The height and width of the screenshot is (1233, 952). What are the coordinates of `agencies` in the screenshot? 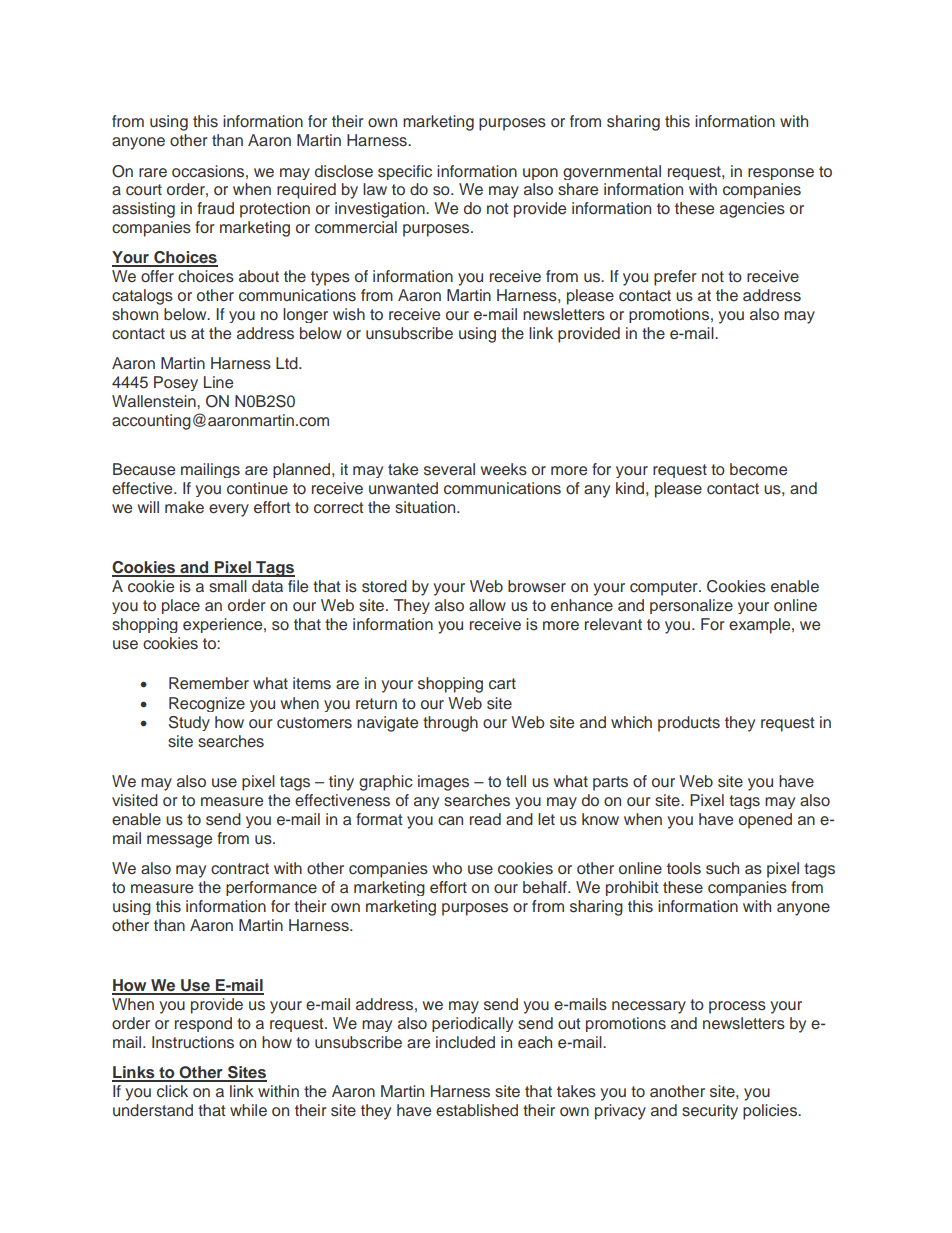 It's located at (752, 210).
